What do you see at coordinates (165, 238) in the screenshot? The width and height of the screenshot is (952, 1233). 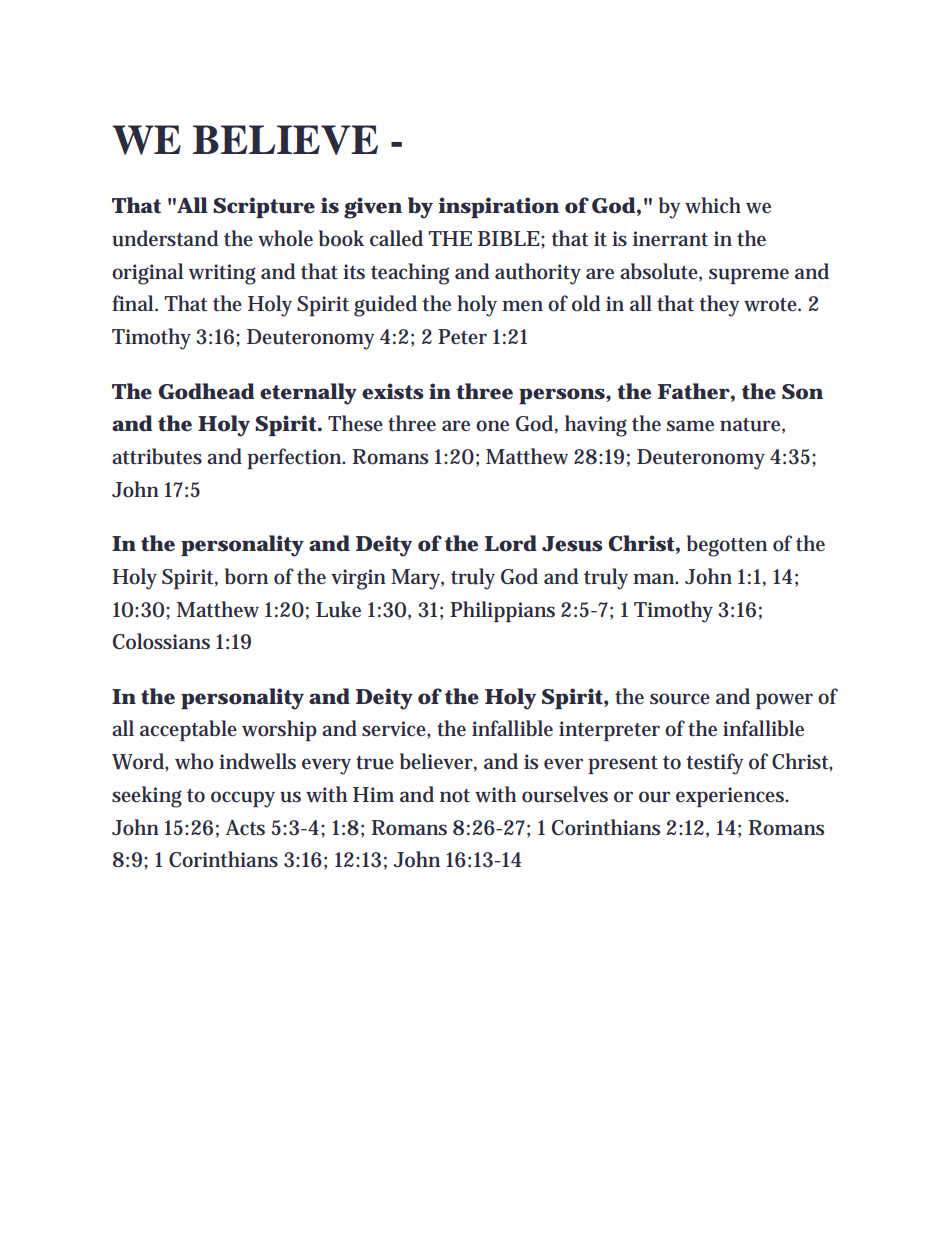 I see `understand` at bounding box center [165, 238].
